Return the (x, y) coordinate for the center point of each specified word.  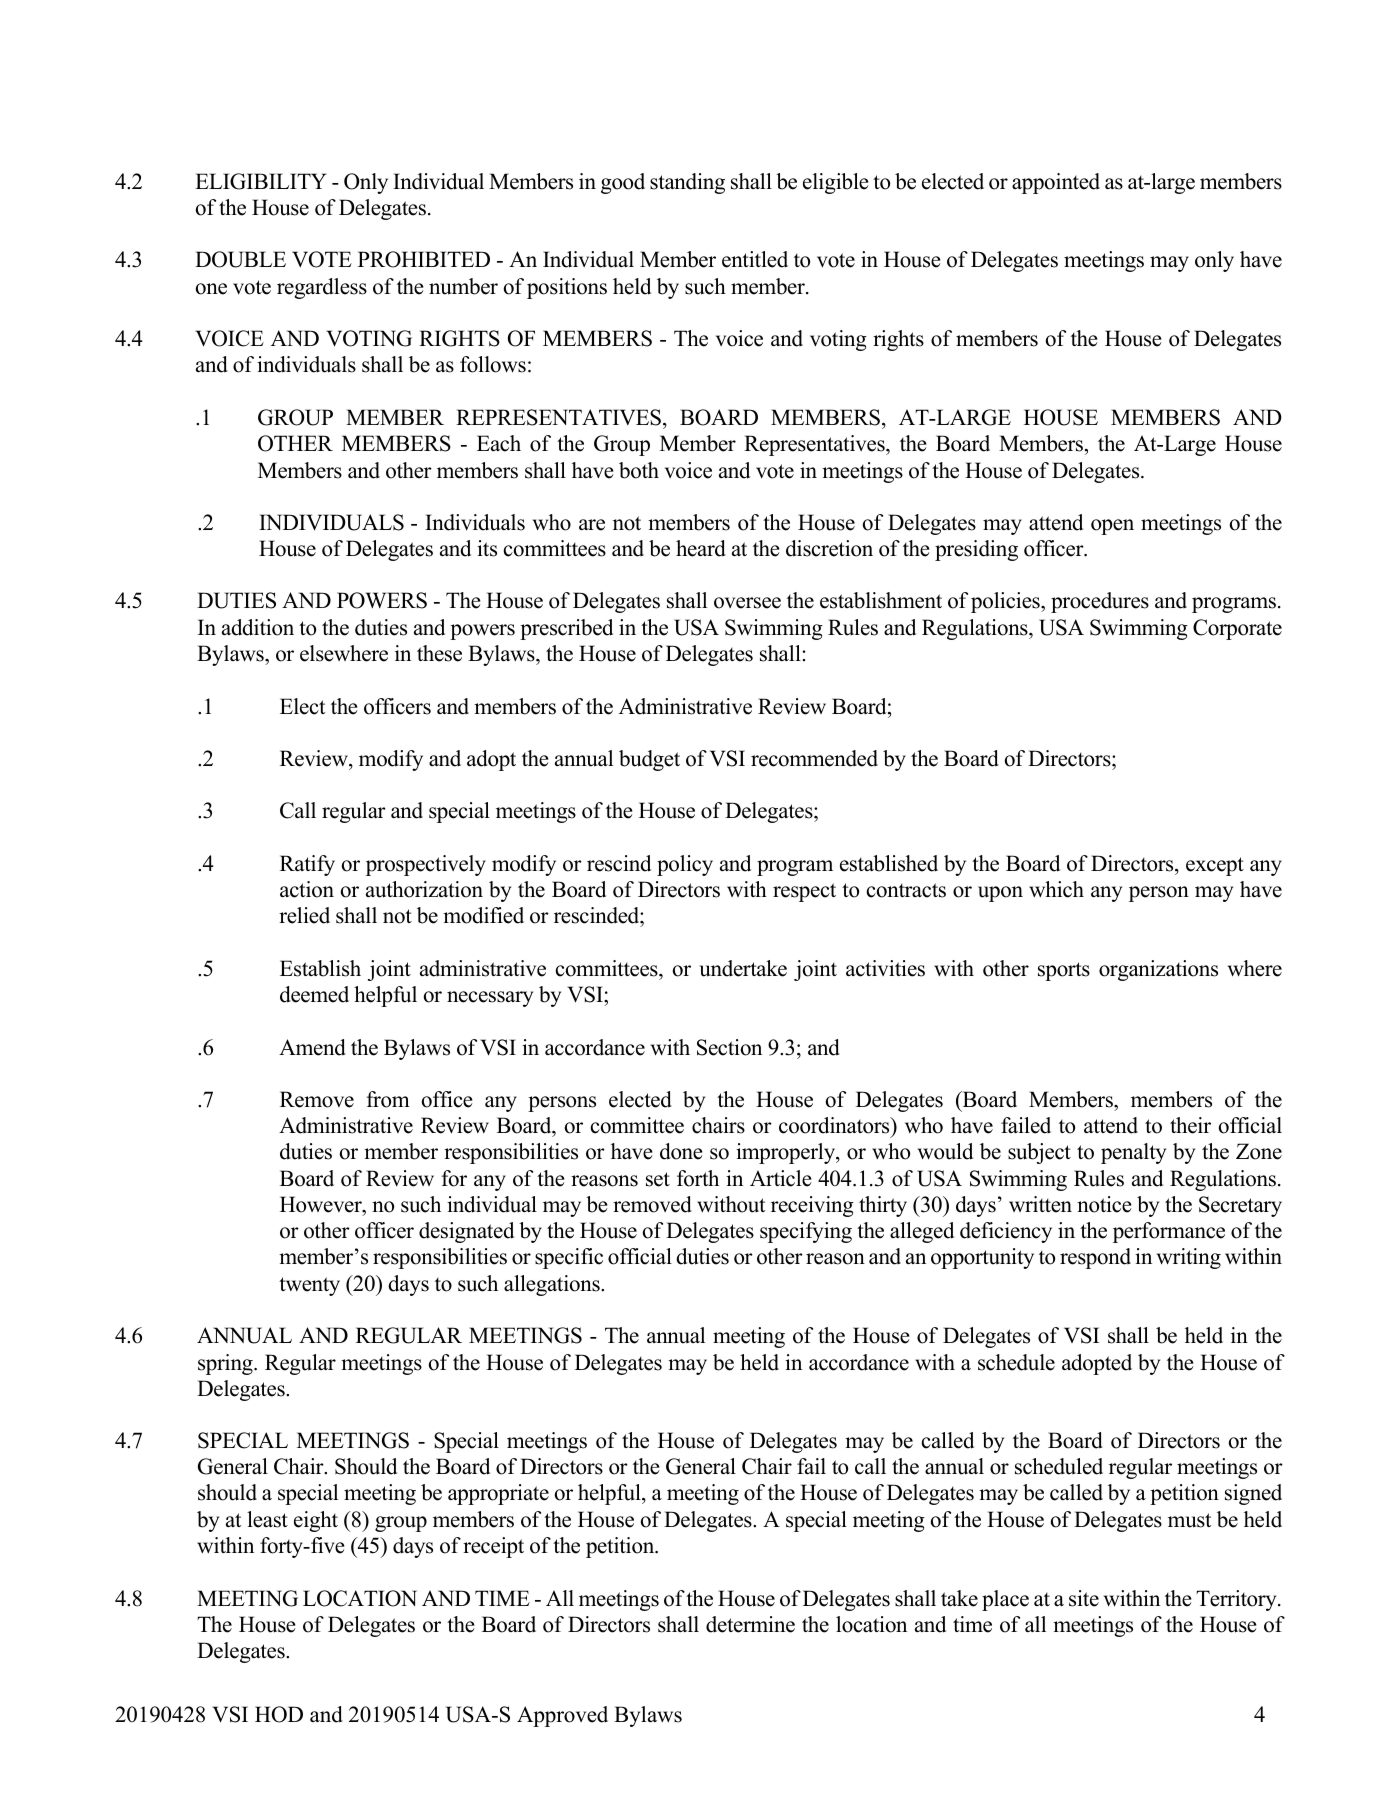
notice (1104, 1204)
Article (780, 1178)
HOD (279, 1714)
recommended (814, 758)
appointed (1056, 183)
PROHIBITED (424, 259)
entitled (755, 259)
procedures (1100, 602)
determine (750, 1624)
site (1084, 1598)
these (439, 653)
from (388, 1099)
